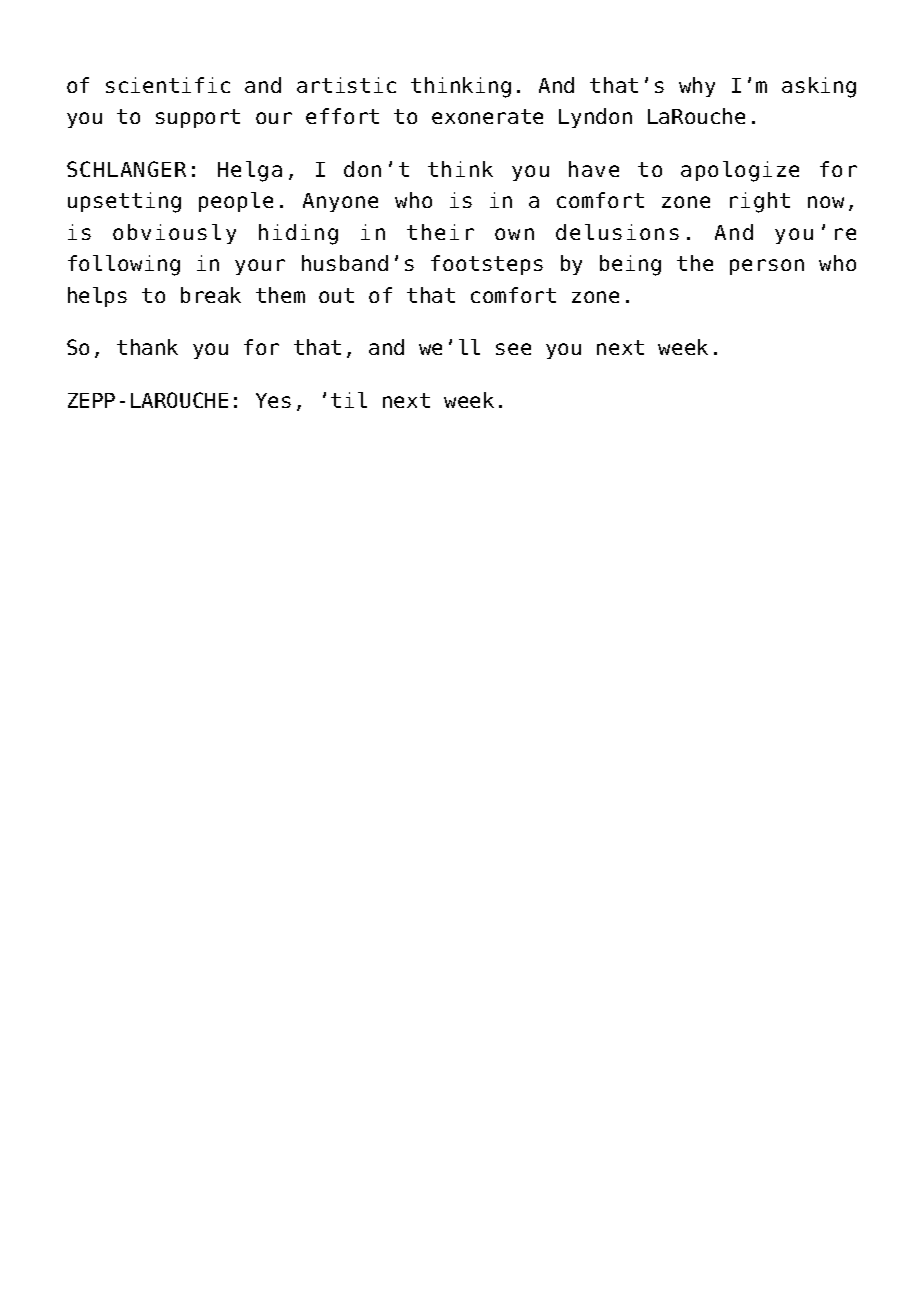 The width and height of the document is (924, 1308). I want to click on til, so click(349, 400).
